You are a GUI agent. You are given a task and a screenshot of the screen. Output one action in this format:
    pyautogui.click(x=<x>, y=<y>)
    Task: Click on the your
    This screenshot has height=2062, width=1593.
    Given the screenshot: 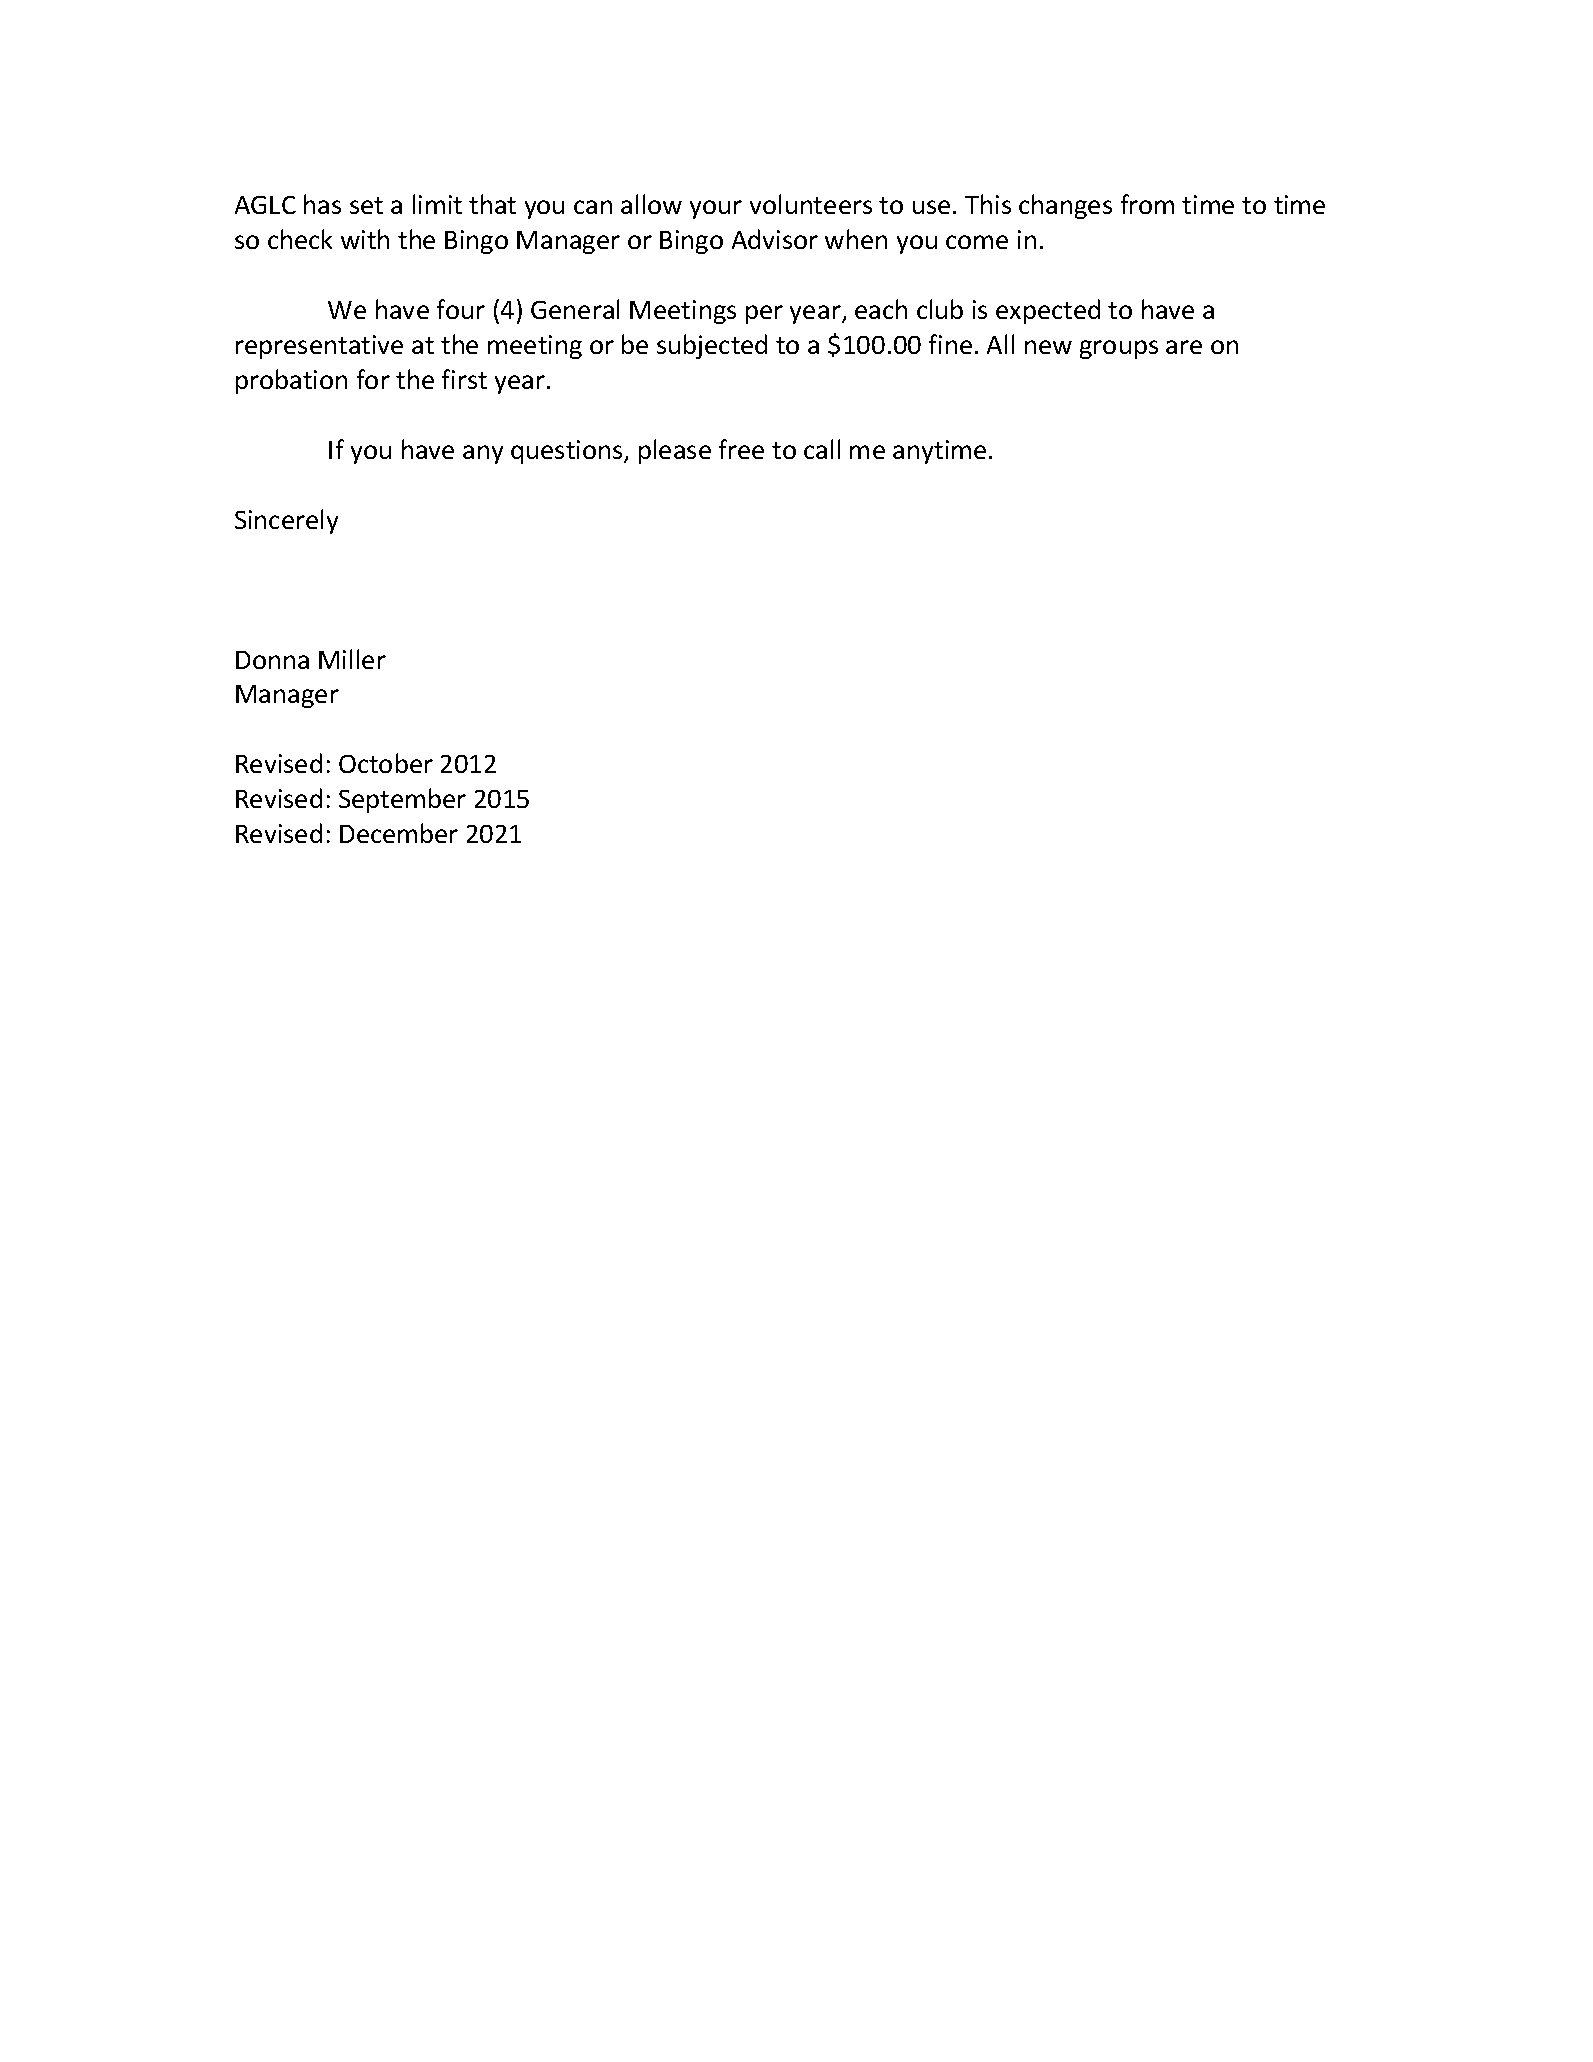 What is the action you would take?
    pyautogui.click(x=716, y=209)
